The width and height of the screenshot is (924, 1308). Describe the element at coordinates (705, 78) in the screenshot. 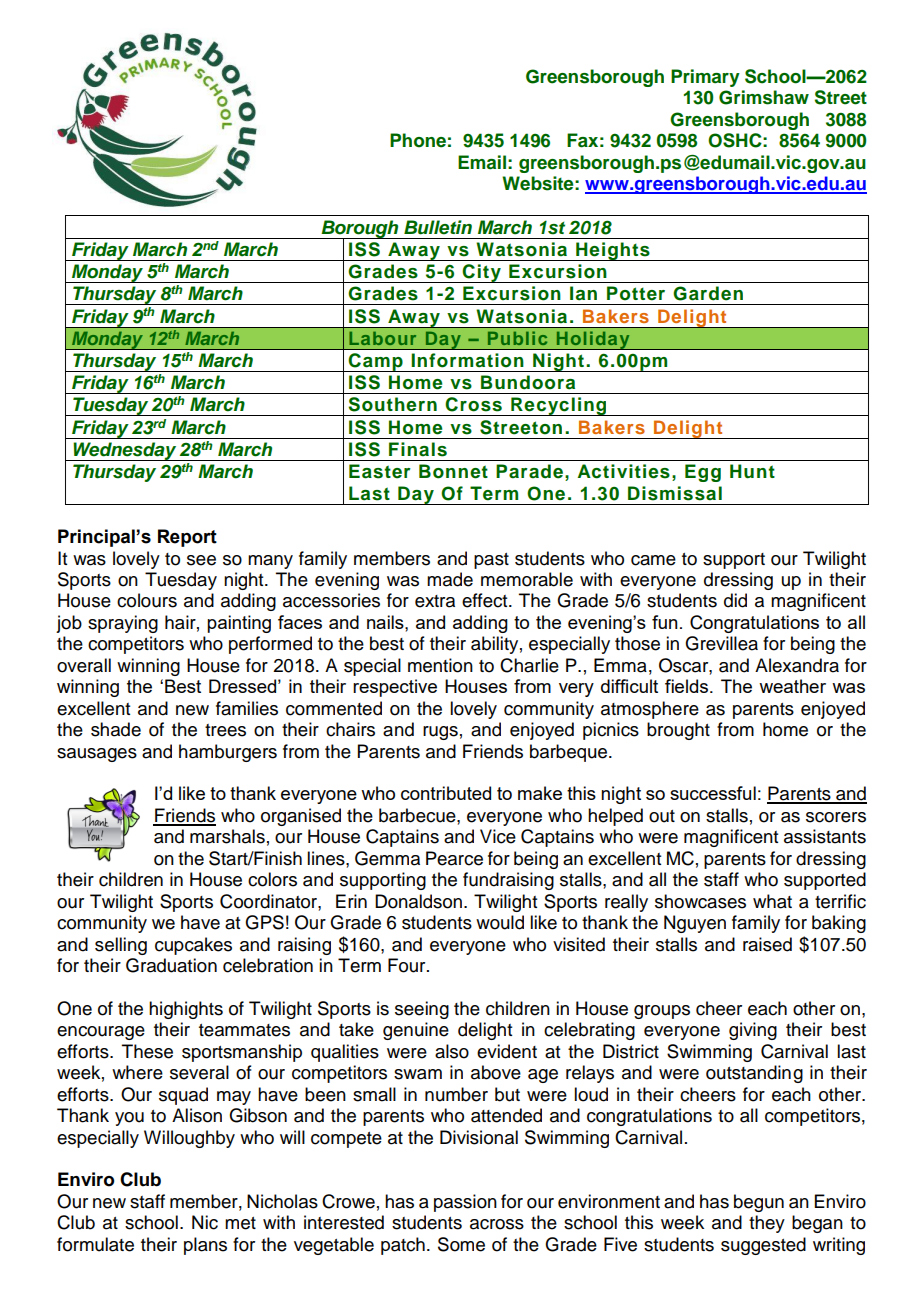

I see `Primary` at that location.
